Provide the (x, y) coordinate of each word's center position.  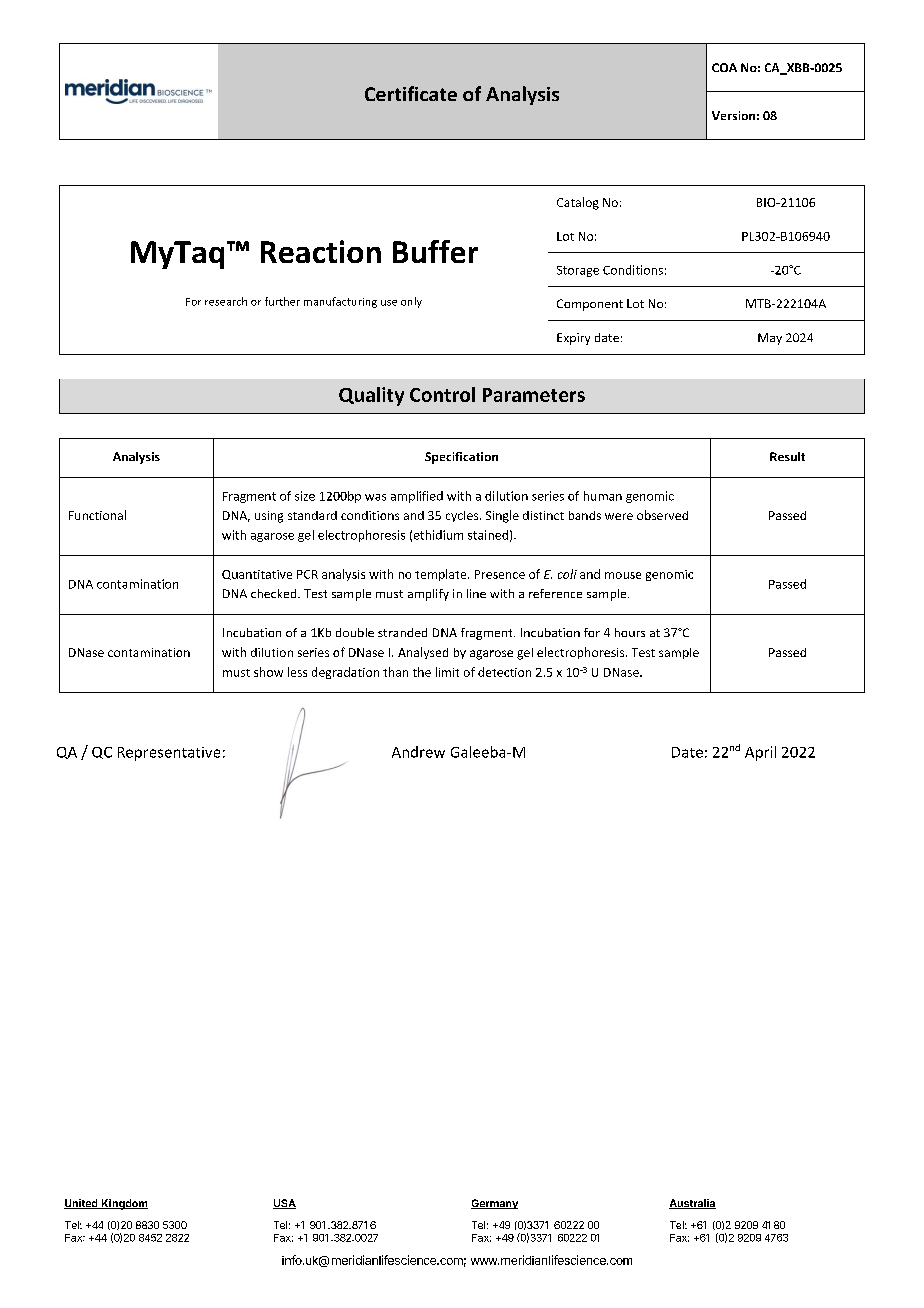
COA (724, 67)
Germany (494, 1204)
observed (662, 515)
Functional (97, 515)
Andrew (418, 752)
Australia (692, 1204)
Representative (169, 754)
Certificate (411, 93)
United (82, 1204)
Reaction (321, 251)
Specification (461, 458)
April (760, 753)
